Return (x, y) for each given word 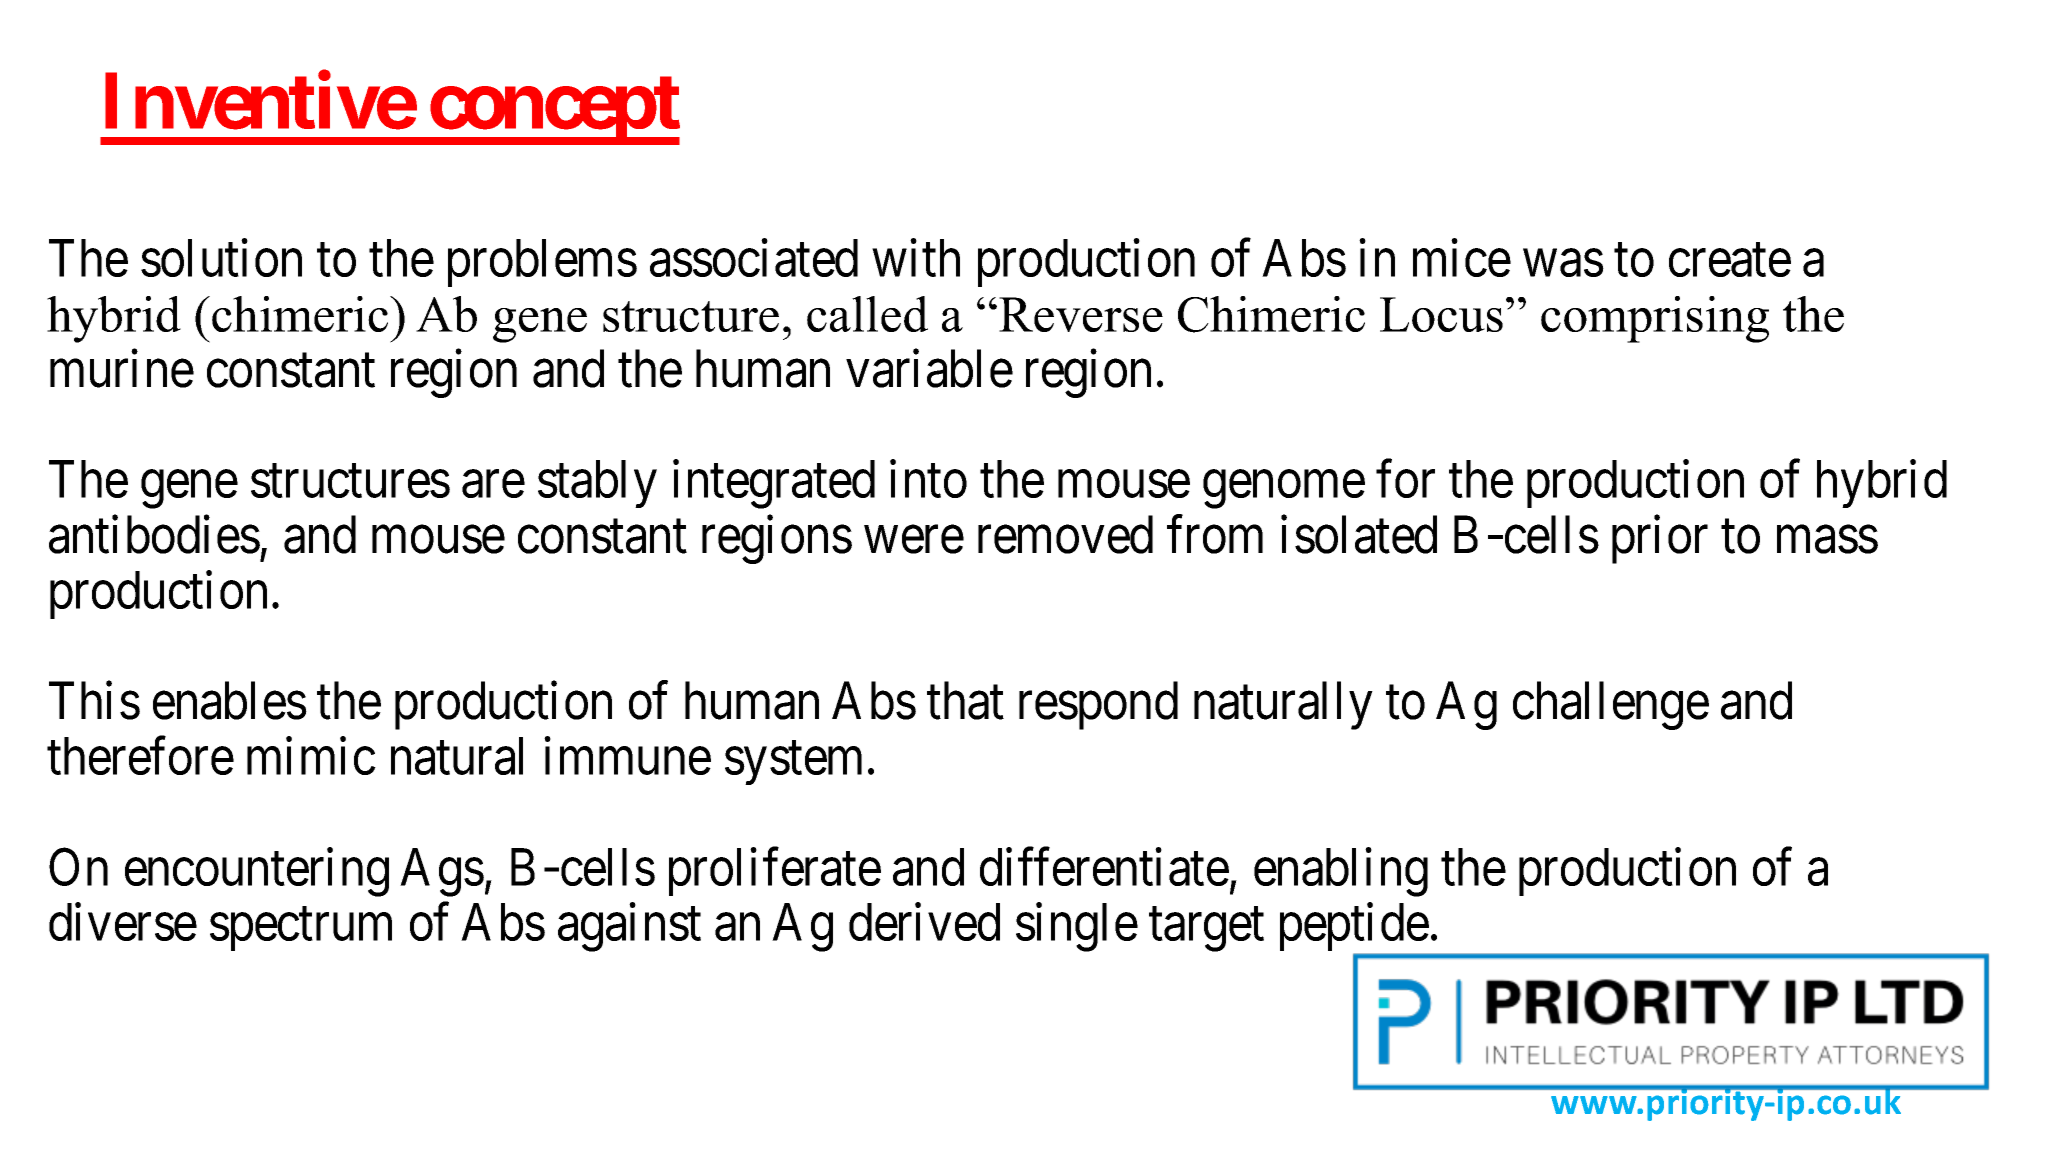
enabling (1341, 872)
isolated (1359, 535)
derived (924, 922)
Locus (1441, 314)
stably (597, 484)
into (928, 479)
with (916, 258)
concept (553, 111)
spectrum (301, 930)
